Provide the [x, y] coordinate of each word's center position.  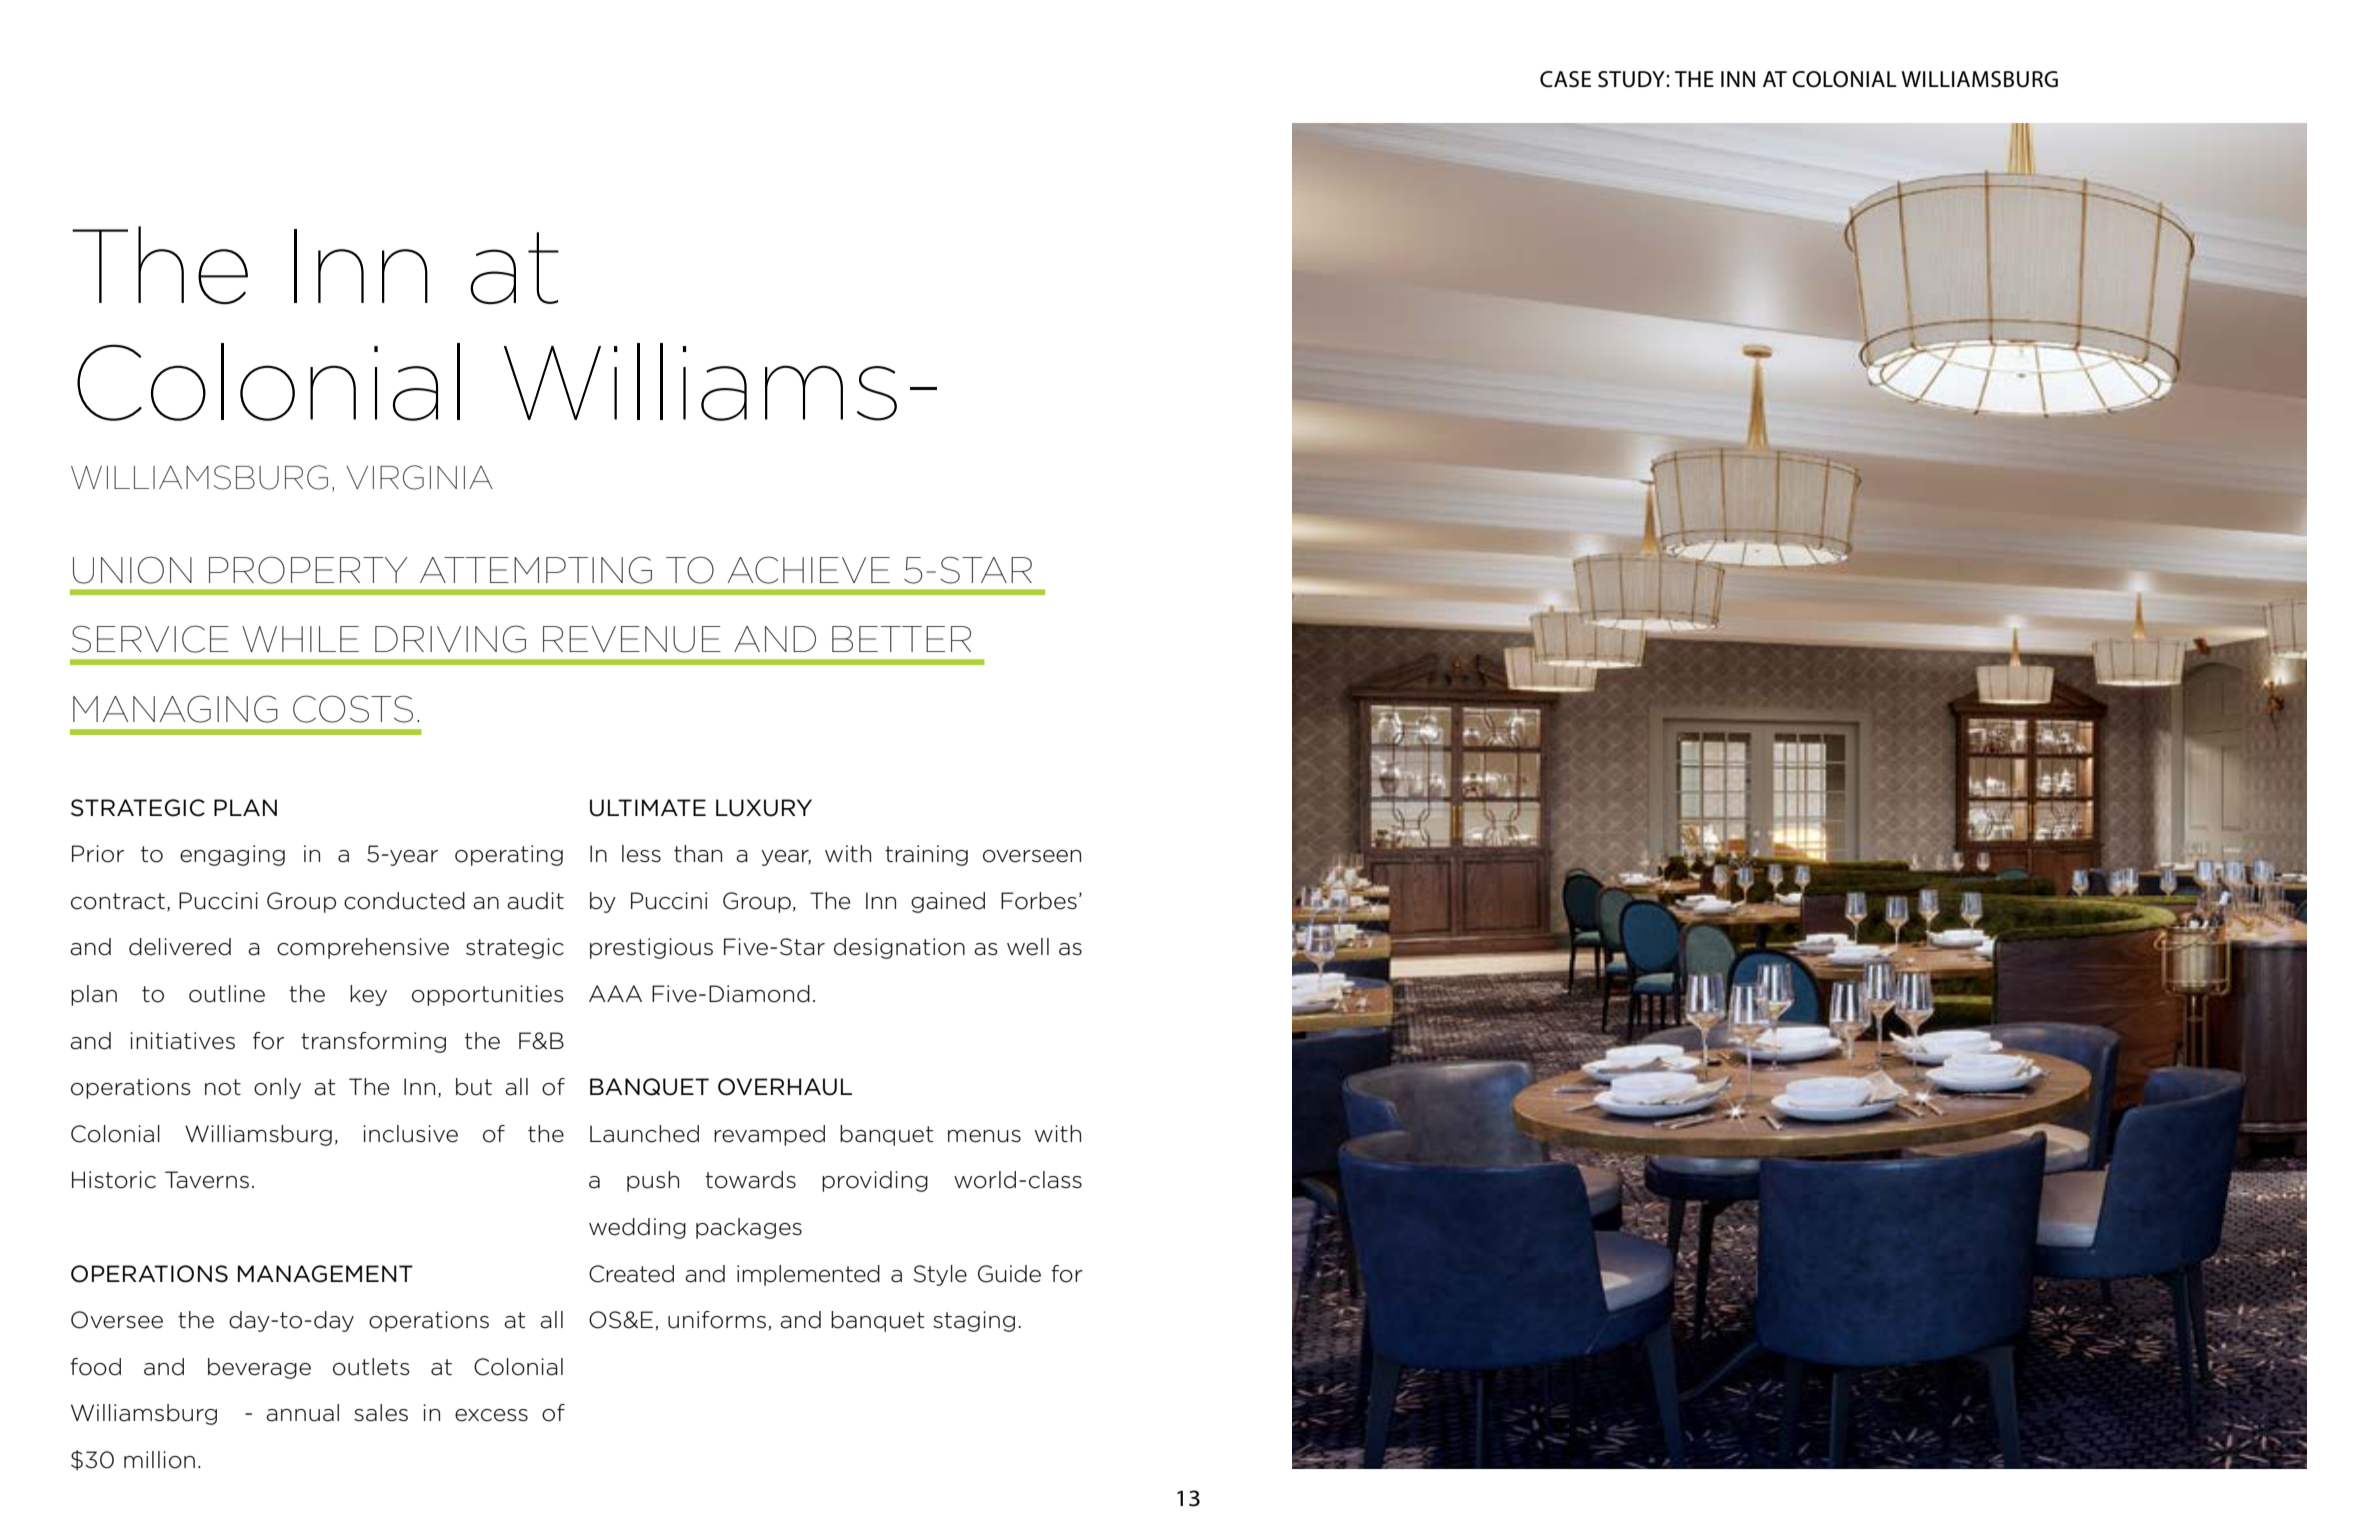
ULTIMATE [648, 808]
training [926, 855]
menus [984, 1136]
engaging [232, 855]
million [159, 1460]
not [223, 1087]
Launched [644, 1134]
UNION [132, 570]
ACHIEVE [808, 570]
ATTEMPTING [536, 570]
